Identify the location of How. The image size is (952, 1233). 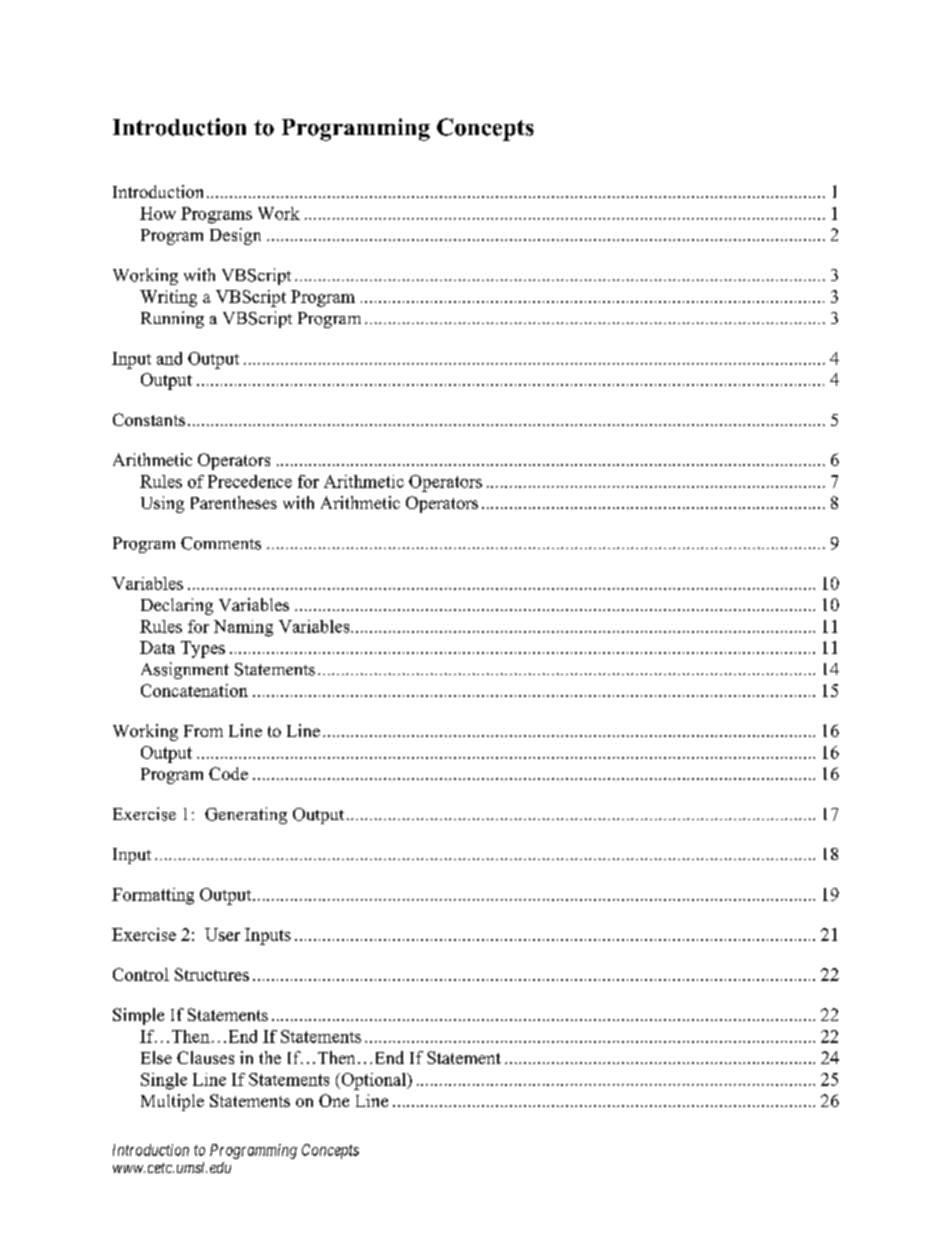
(158, 213).
